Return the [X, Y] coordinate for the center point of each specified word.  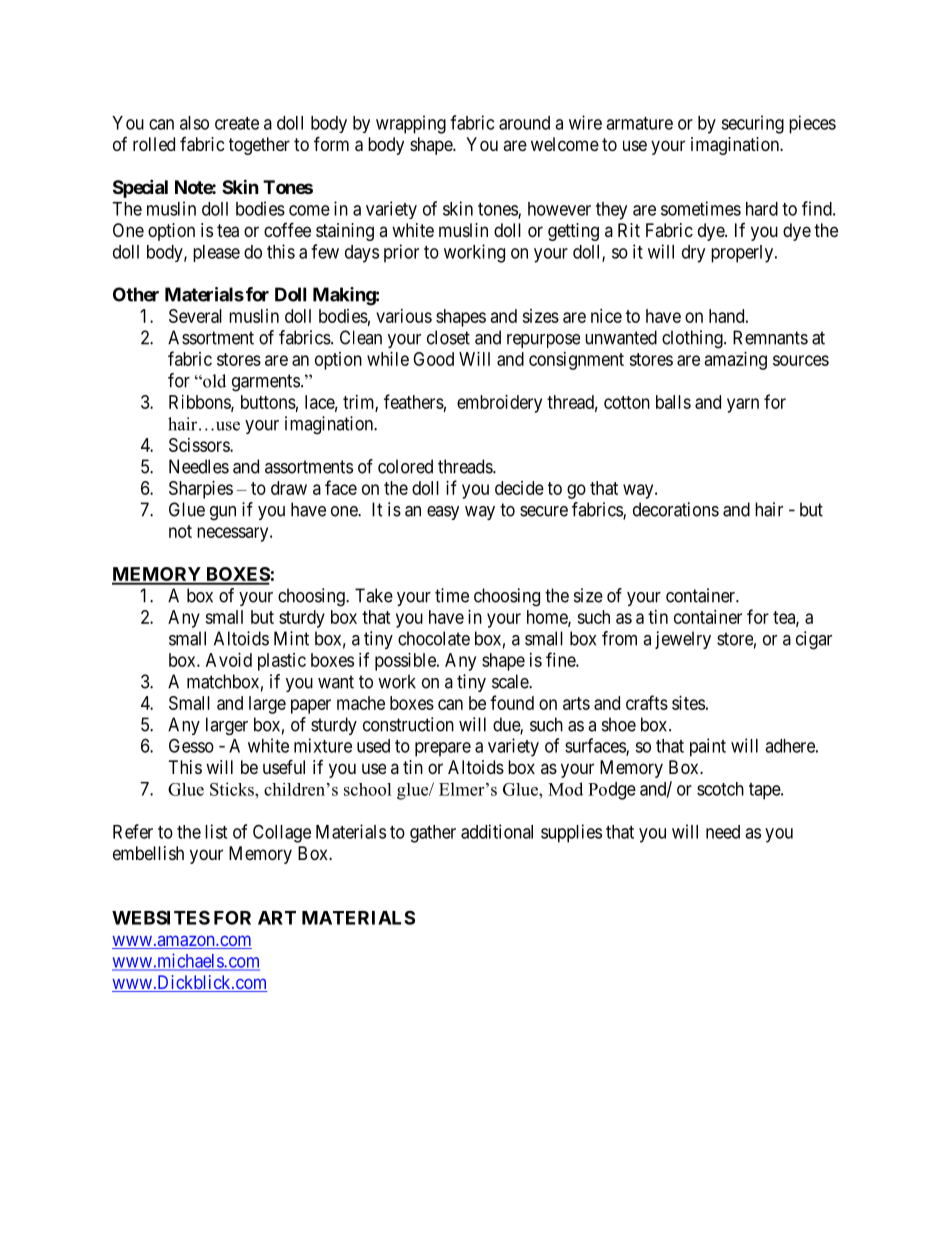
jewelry [683, 640]
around [524, 123]
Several [195, 316]
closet [448, 337]
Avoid [229, 660]
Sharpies [201, 490]
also [194, 123]
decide [519, 488]
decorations [676, 509]
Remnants [770, 337]
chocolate [434, 638]
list [216, 831]
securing [752, 124]
